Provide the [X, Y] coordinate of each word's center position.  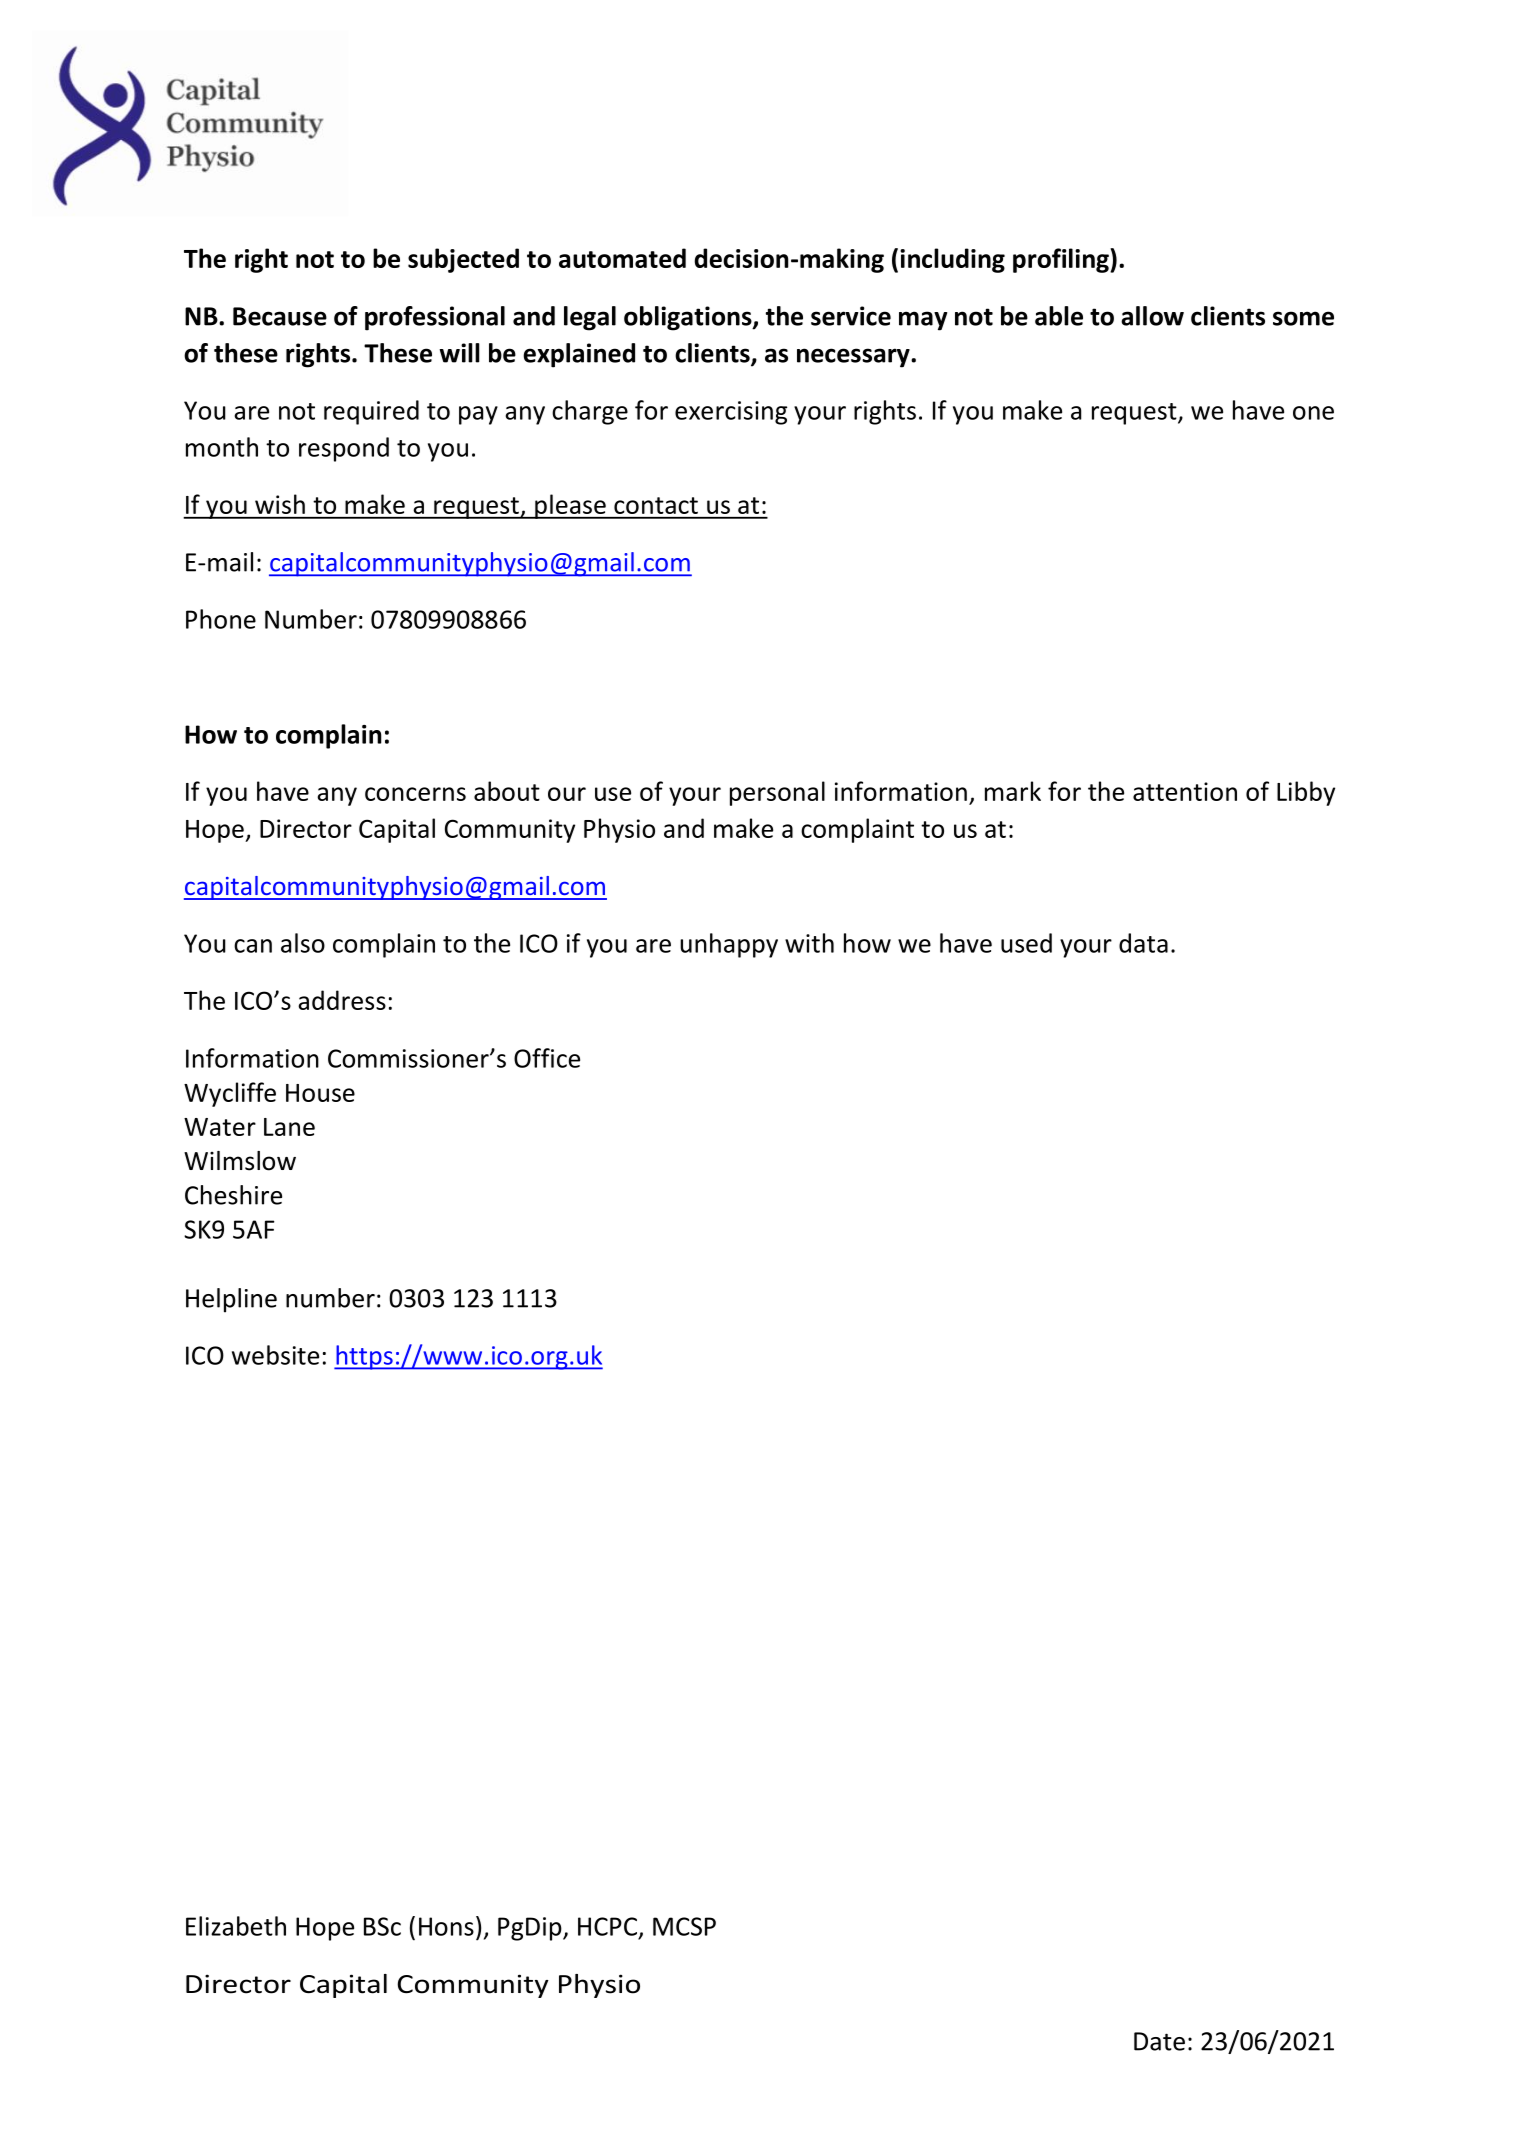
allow [1152, 316]
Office [547, 1058]
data [1143, 943]
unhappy [729, 945]
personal [777, 793]
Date [1159, 2041]
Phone [221, 619]
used [1026, 943]
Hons [446, 1926]
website [275, 1355]
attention [1185, 791]
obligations [689, 318]
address [342, 1000]
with [809, 943]
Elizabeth [236, 1926]
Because [280, 316]
